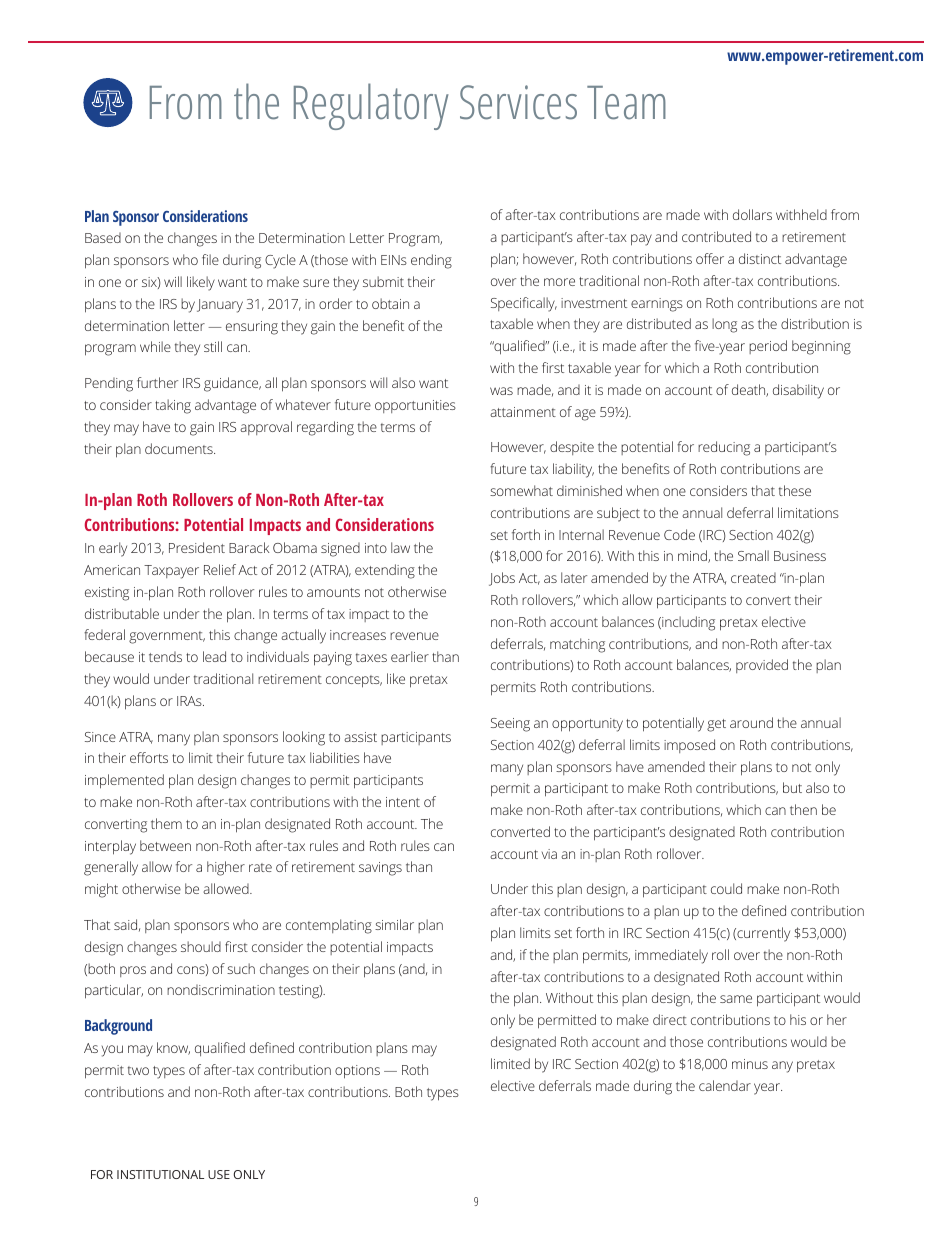 Image resolution: width=952 pixels, height=1233 pixels. I want to click on INSTITUTIONAL, so click(160, 1174).
